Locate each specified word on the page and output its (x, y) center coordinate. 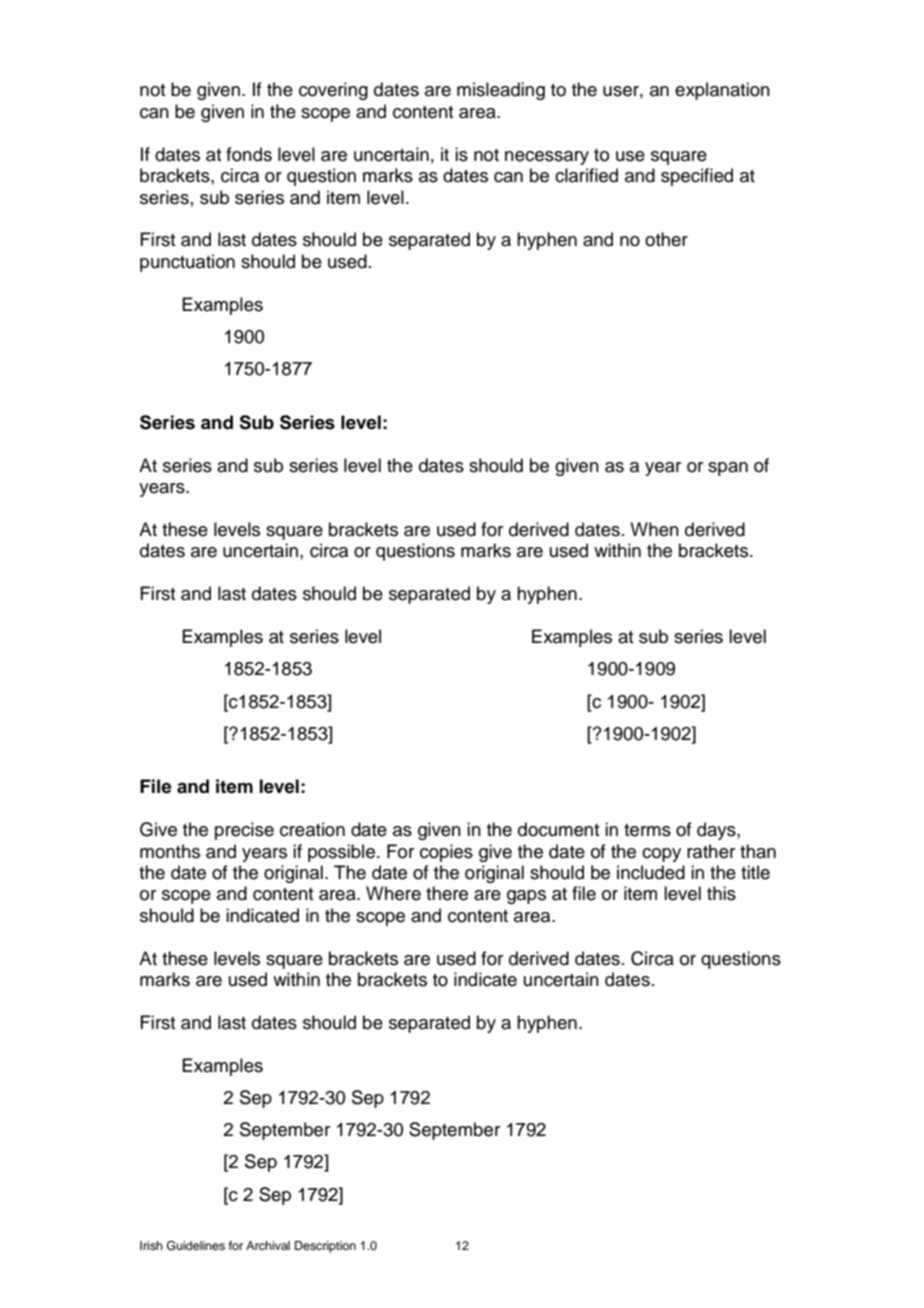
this (721, 893)
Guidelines (196, 1246)
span (728, 469)
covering (333, 91)
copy (661, 855)
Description (325, 1247)
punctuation (187, 263)
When (654, 529)
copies (446, 853)
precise (244, 831)
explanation (722, 91)
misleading (501, 91)
